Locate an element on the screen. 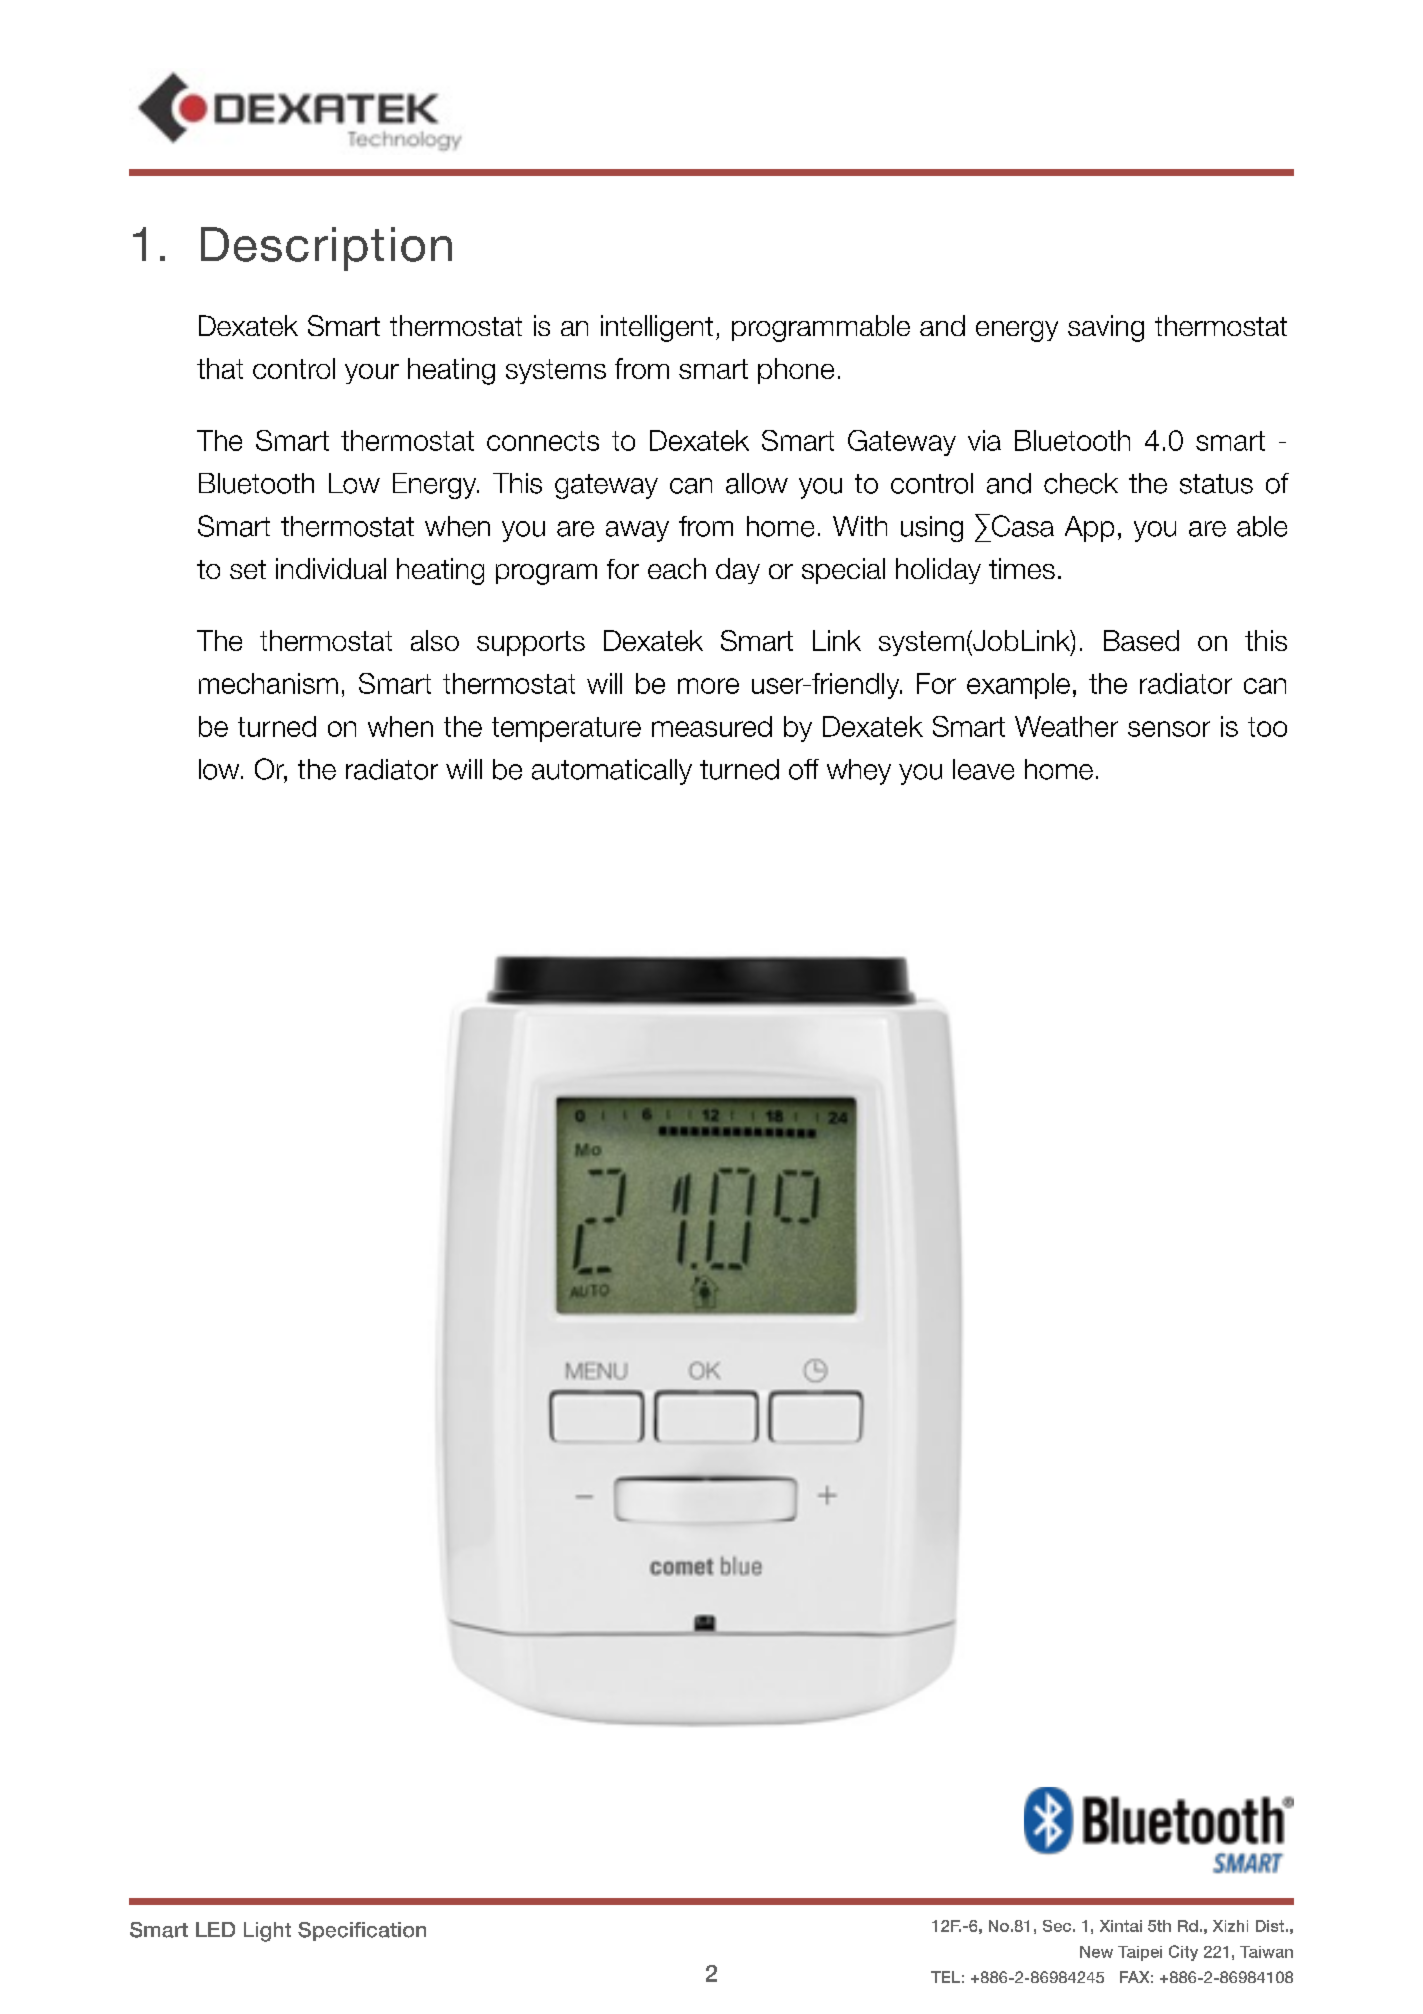 The width and height of the screenshot is (1423, 2014). Specification is located at coordinates (362, 1931).
